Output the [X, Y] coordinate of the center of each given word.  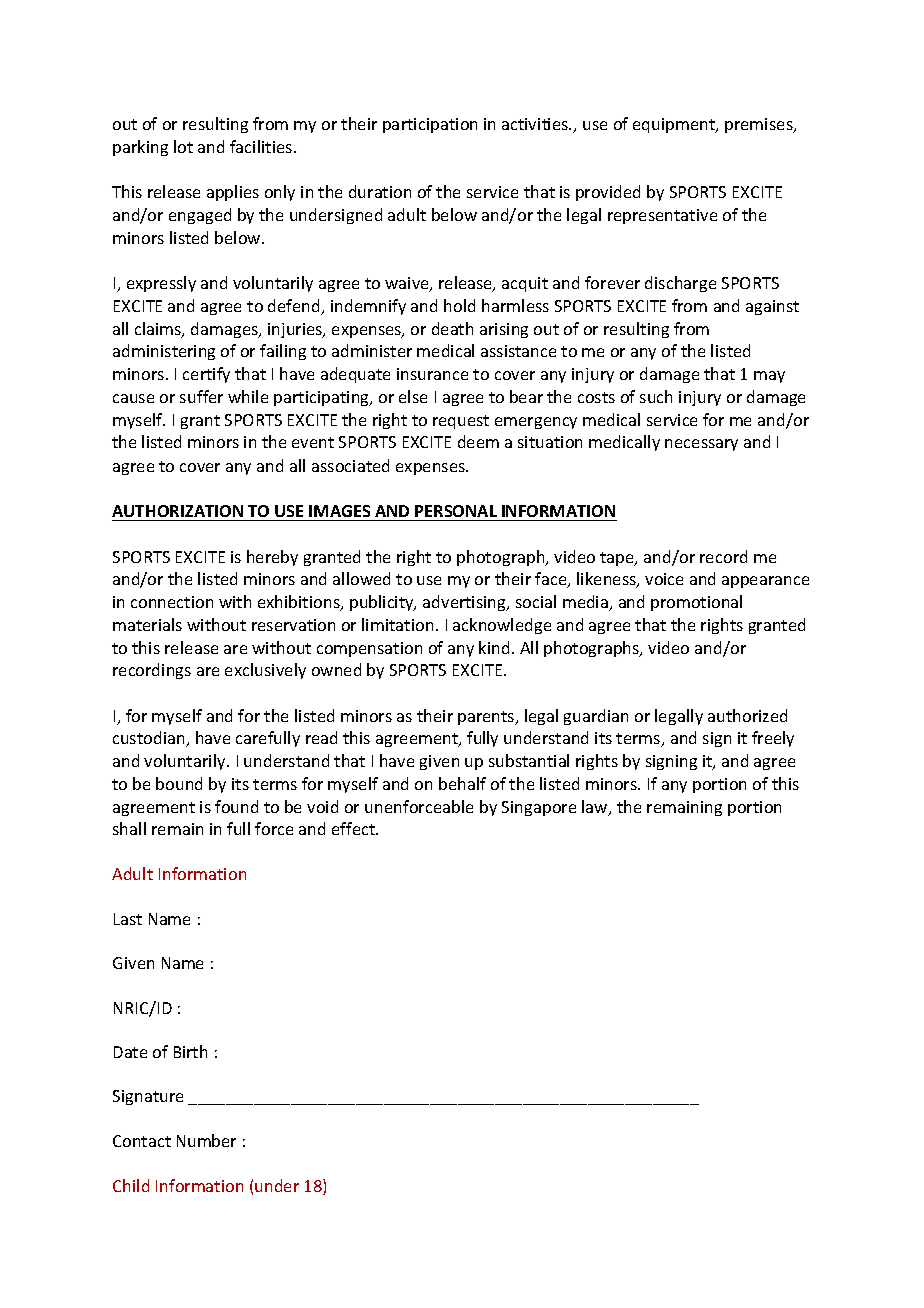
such [656, 396]
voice [664, 579]
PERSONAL [456, 511]
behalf [462, 783]
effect [354, 828]
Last [128, 919]
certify [206, 375]
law [596, 808]
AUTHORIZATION [177, 511]
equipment [675, 125]
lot [183, 146]
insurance [432, 374]
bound [179, 783]
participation [430, 125]
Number [206, 1140]
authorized [747, 715]
